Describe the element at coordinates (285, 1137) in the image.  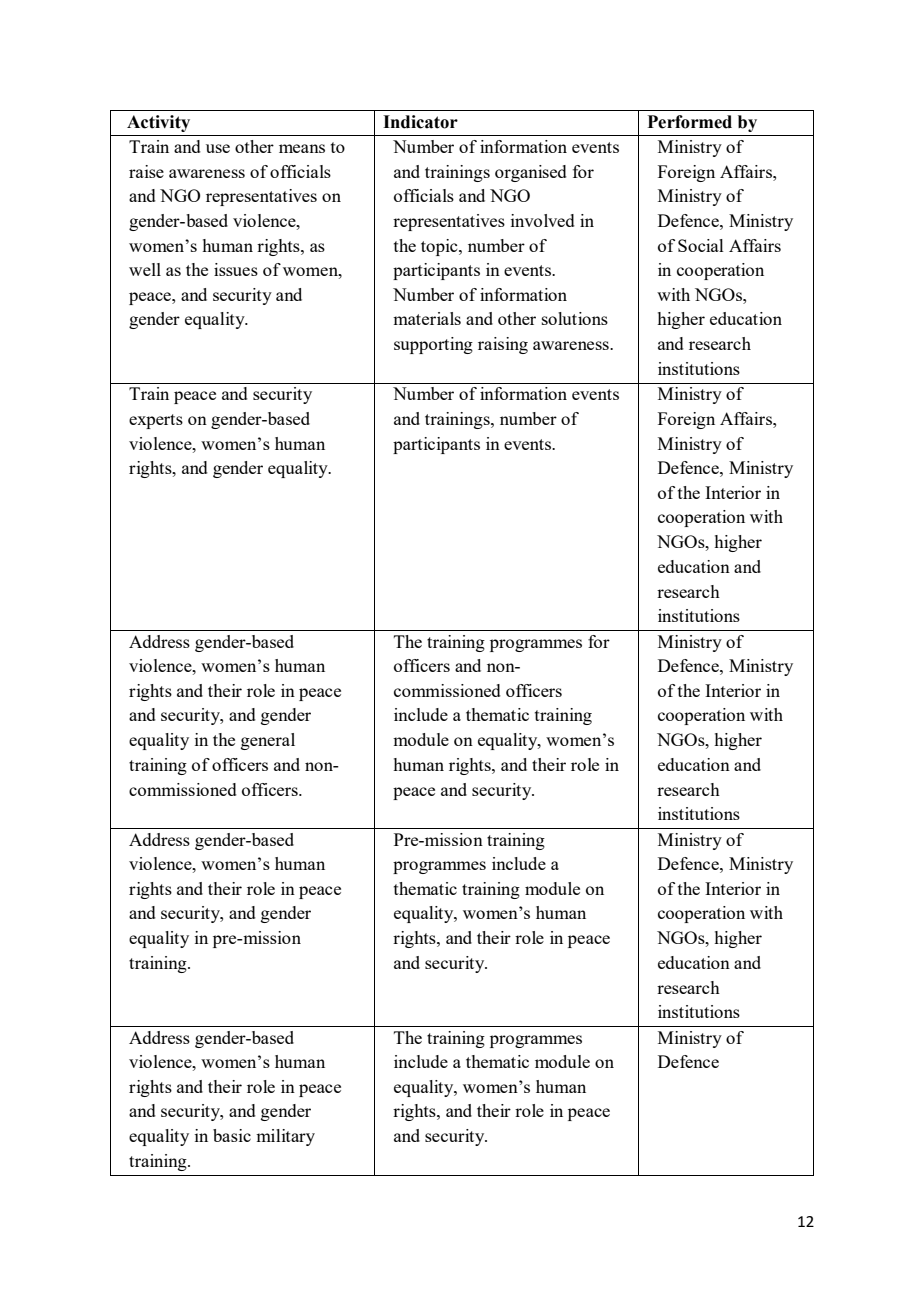
I see `military` at that location.
